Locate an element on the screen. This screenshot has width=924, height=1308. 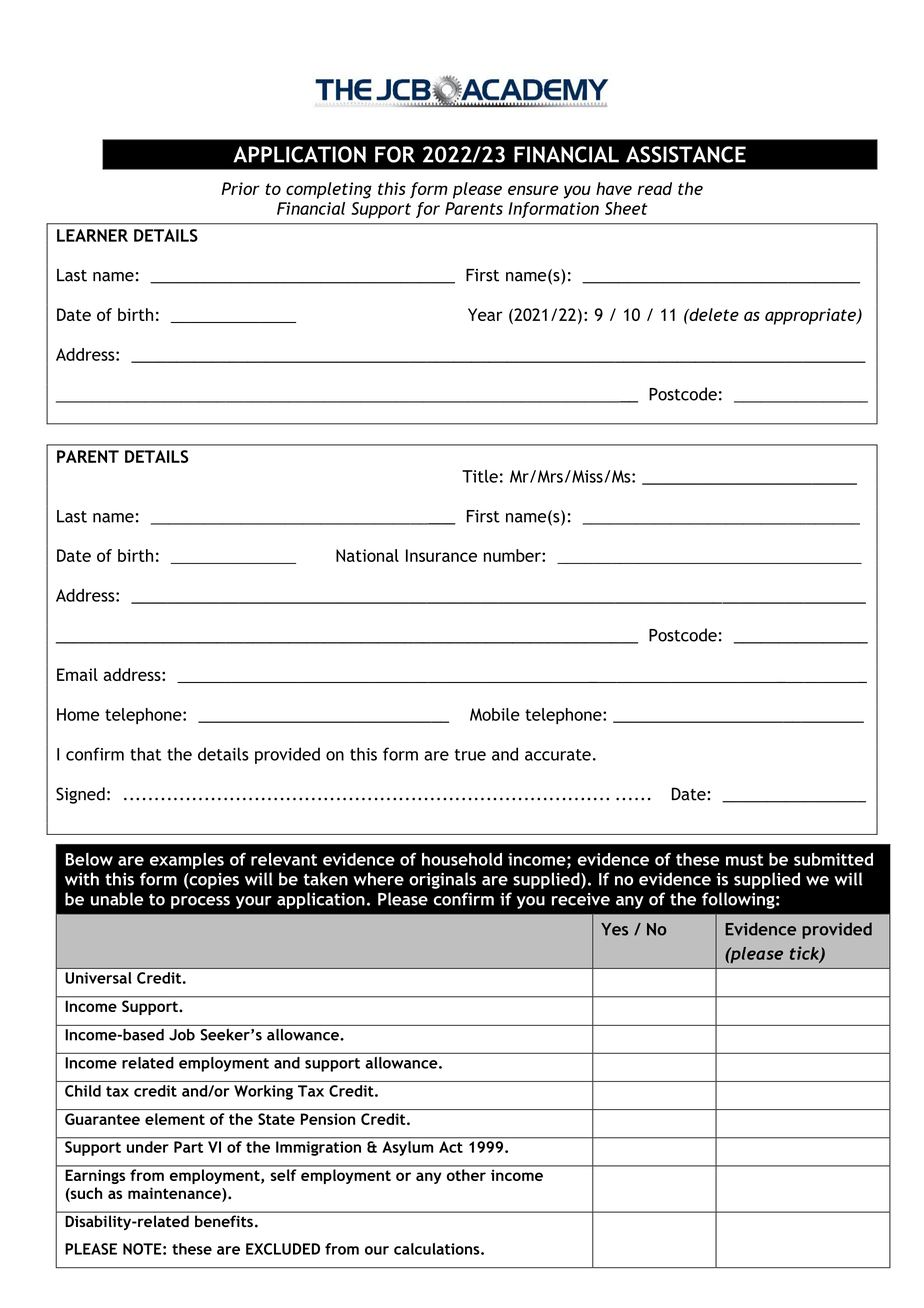
Mobile is located at coordinates (495, 714).
